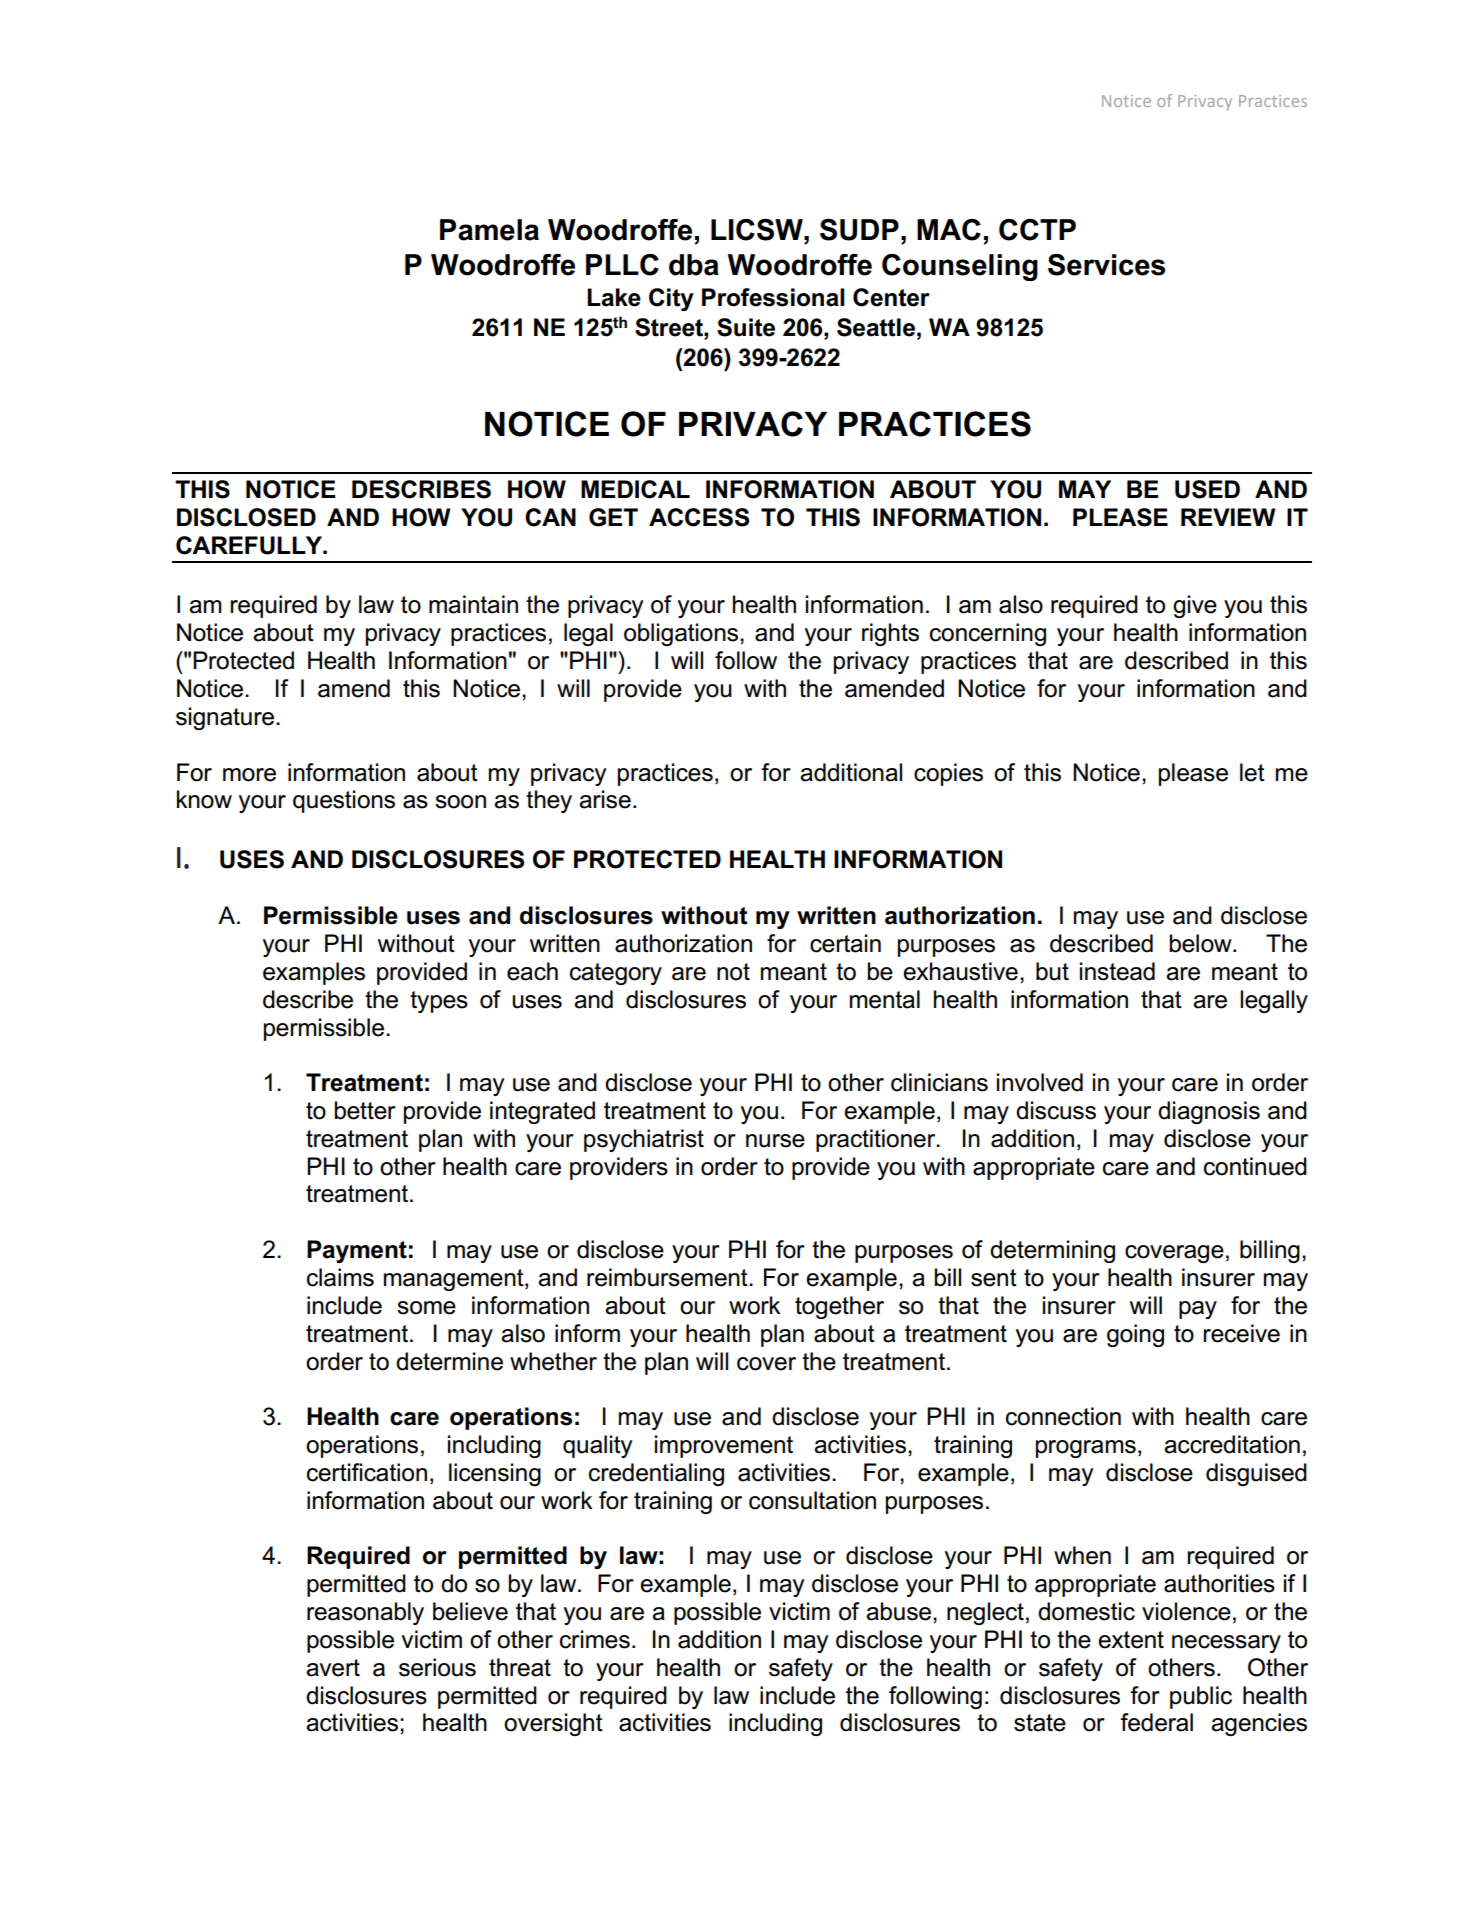  Describe the element at coordinates (775, 1141) in the screenshot. I see `nurse` at that location.
